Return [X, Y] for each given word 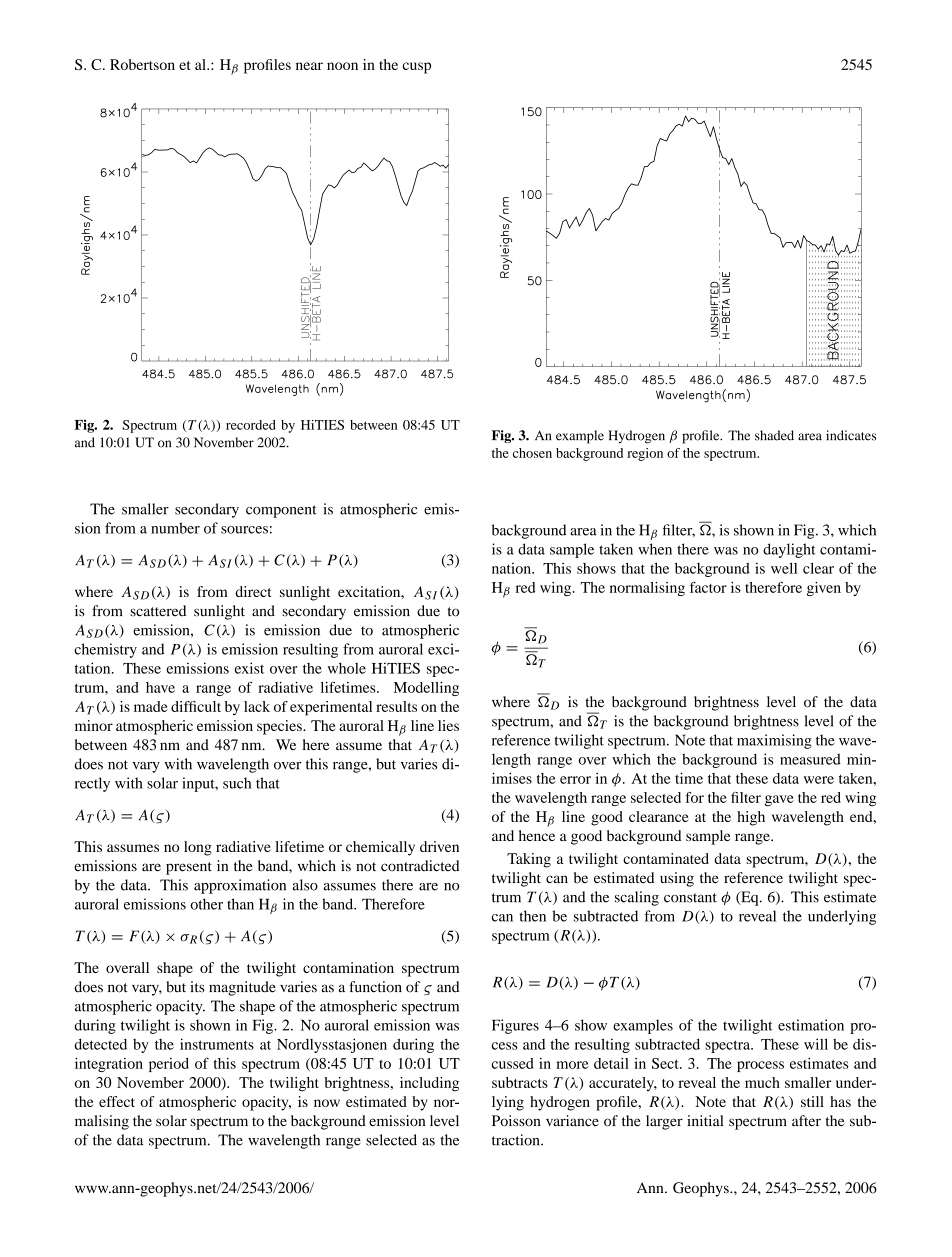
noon [342, 66]
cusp [416, 68]
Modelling [426, 689]
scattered [158, 611]
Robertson [142, 64]
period [169, 1065]
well [784, 568]
